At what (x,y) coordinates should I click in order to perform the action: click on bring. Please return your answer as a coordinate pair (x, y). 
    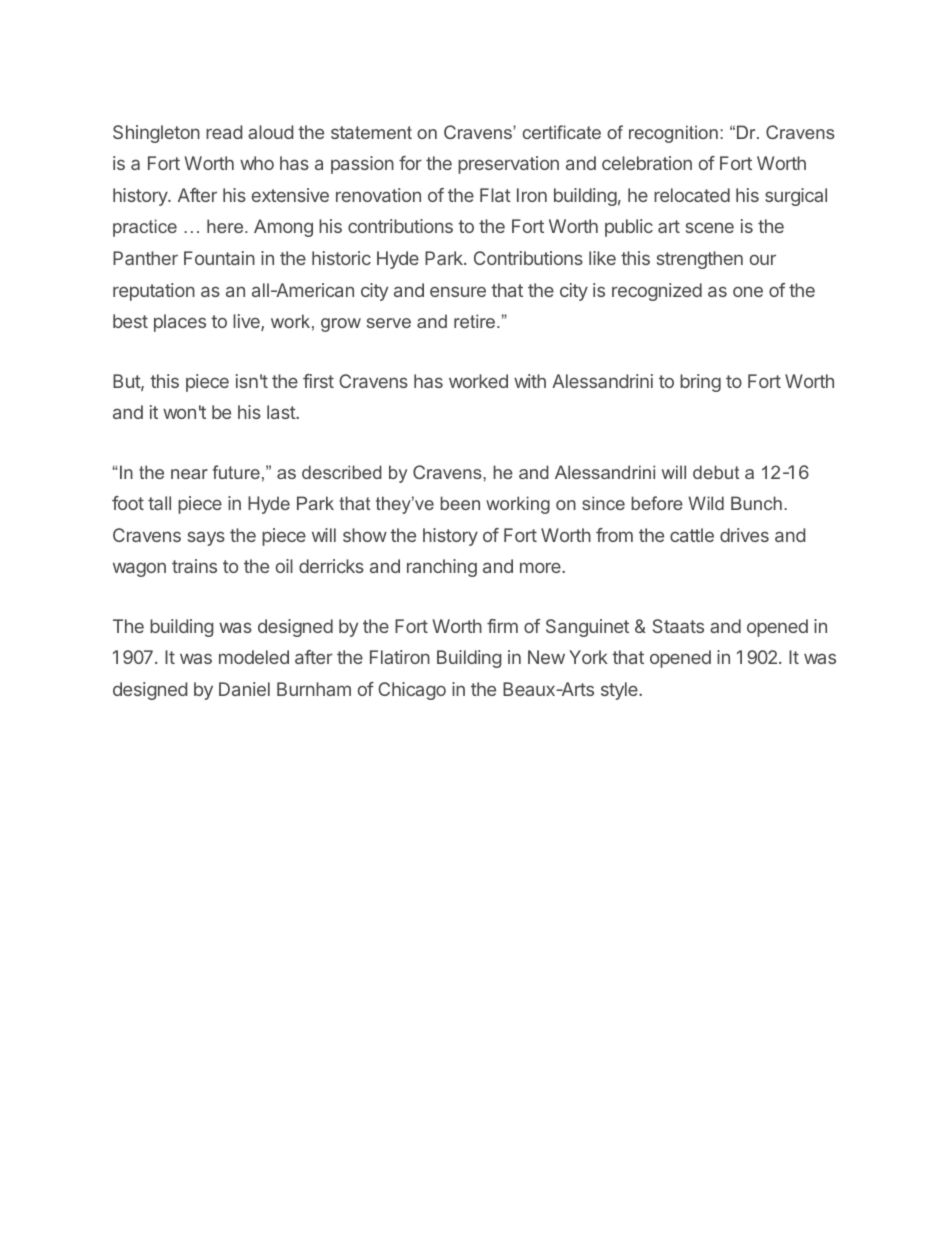
    Looking at the image, I should click on (700, 383).
